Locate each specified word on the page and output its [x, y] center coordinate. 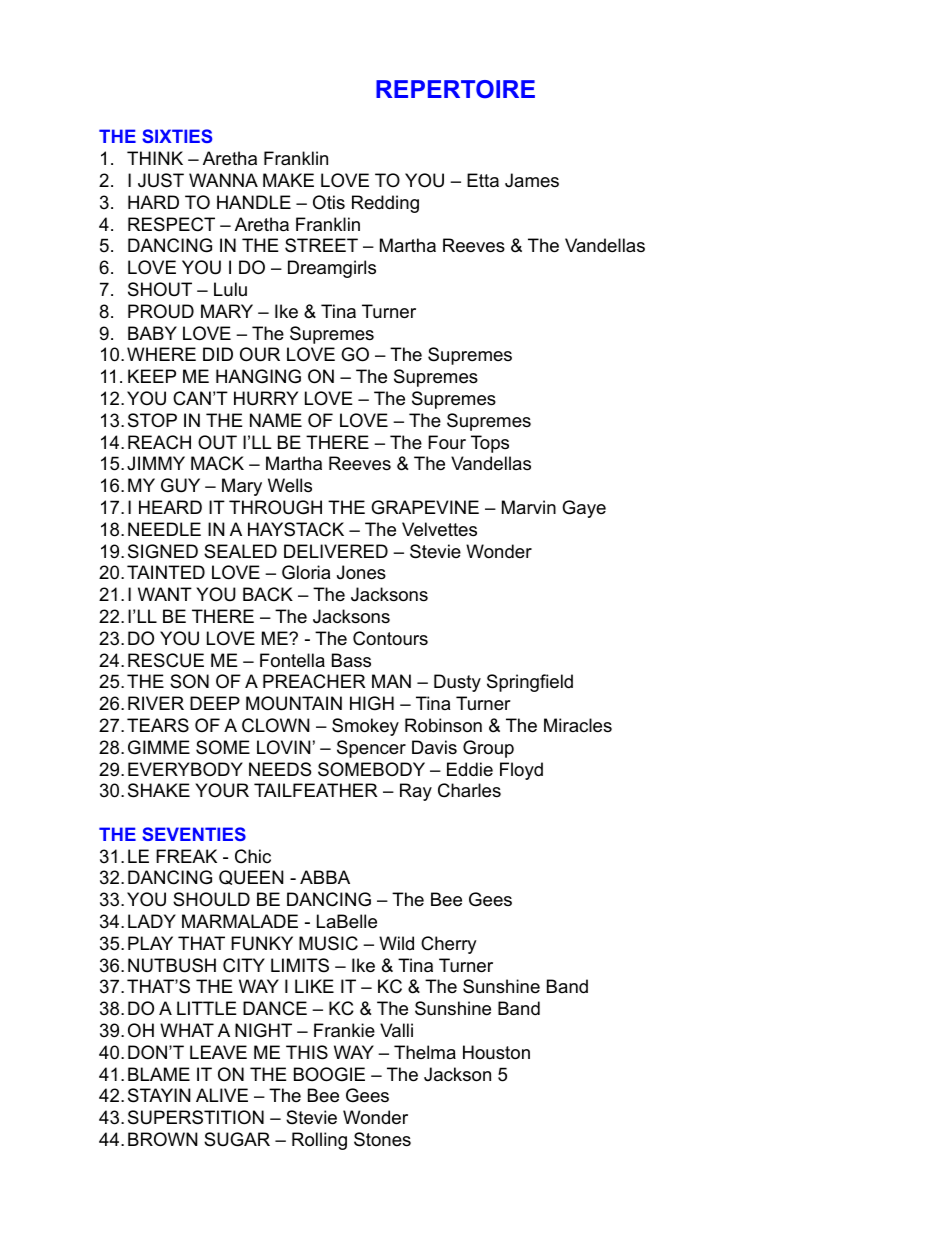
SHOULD [211, 899]
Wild [396, 943]
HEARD [170, 507]
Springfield [530, 683]
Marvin [529, 507]
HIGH [372, 703]
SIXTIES [177, 136]
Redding [385, 204]
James [532, 180]
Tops [490, 444]
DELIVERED [336, 551]
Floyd [521, 771]
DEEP [215, 703]
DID [218, 354]
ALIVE [222, 1095]
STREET [321, 245]
